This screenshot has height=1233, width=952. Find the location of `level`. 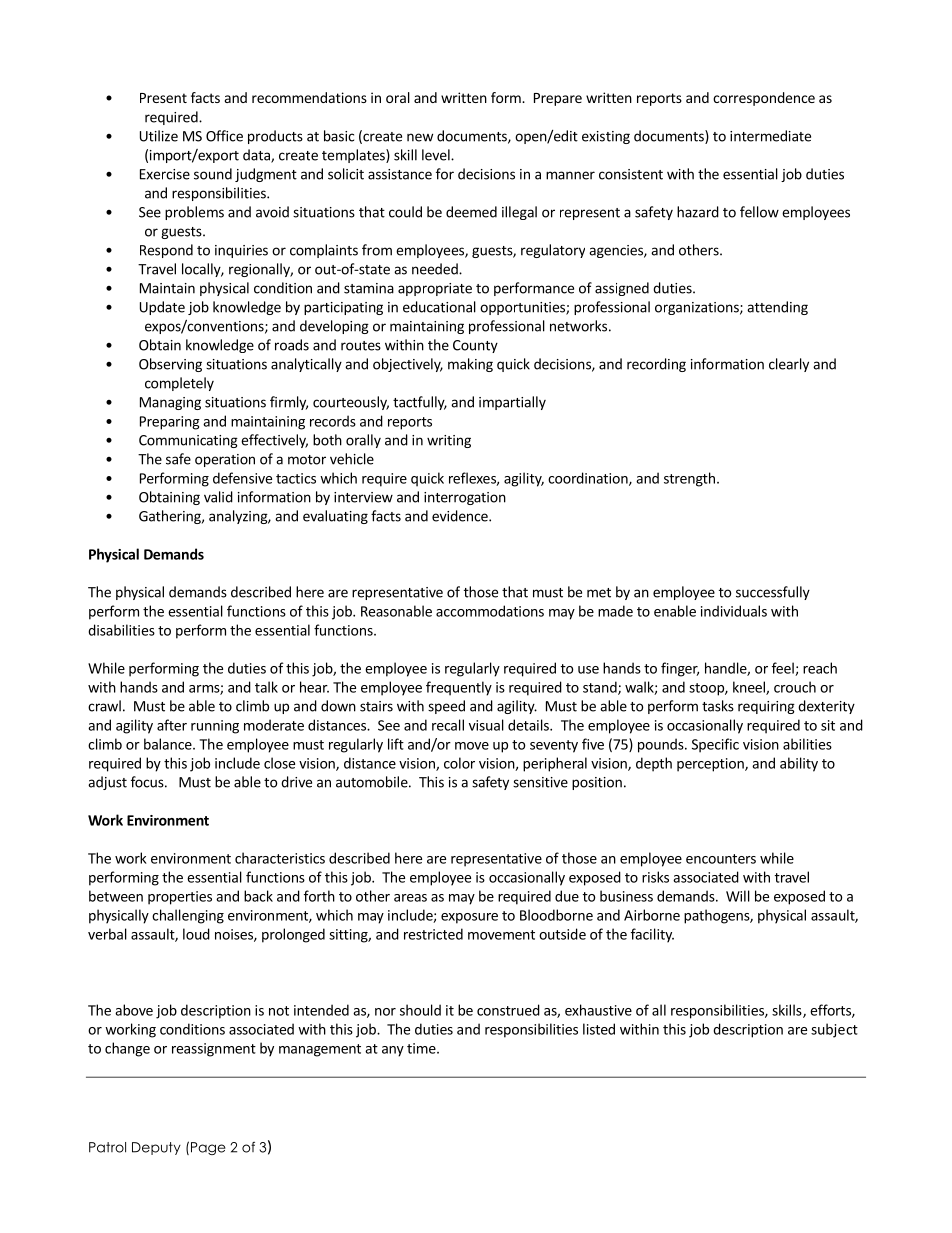

level is located at coordinates (437, 155).
